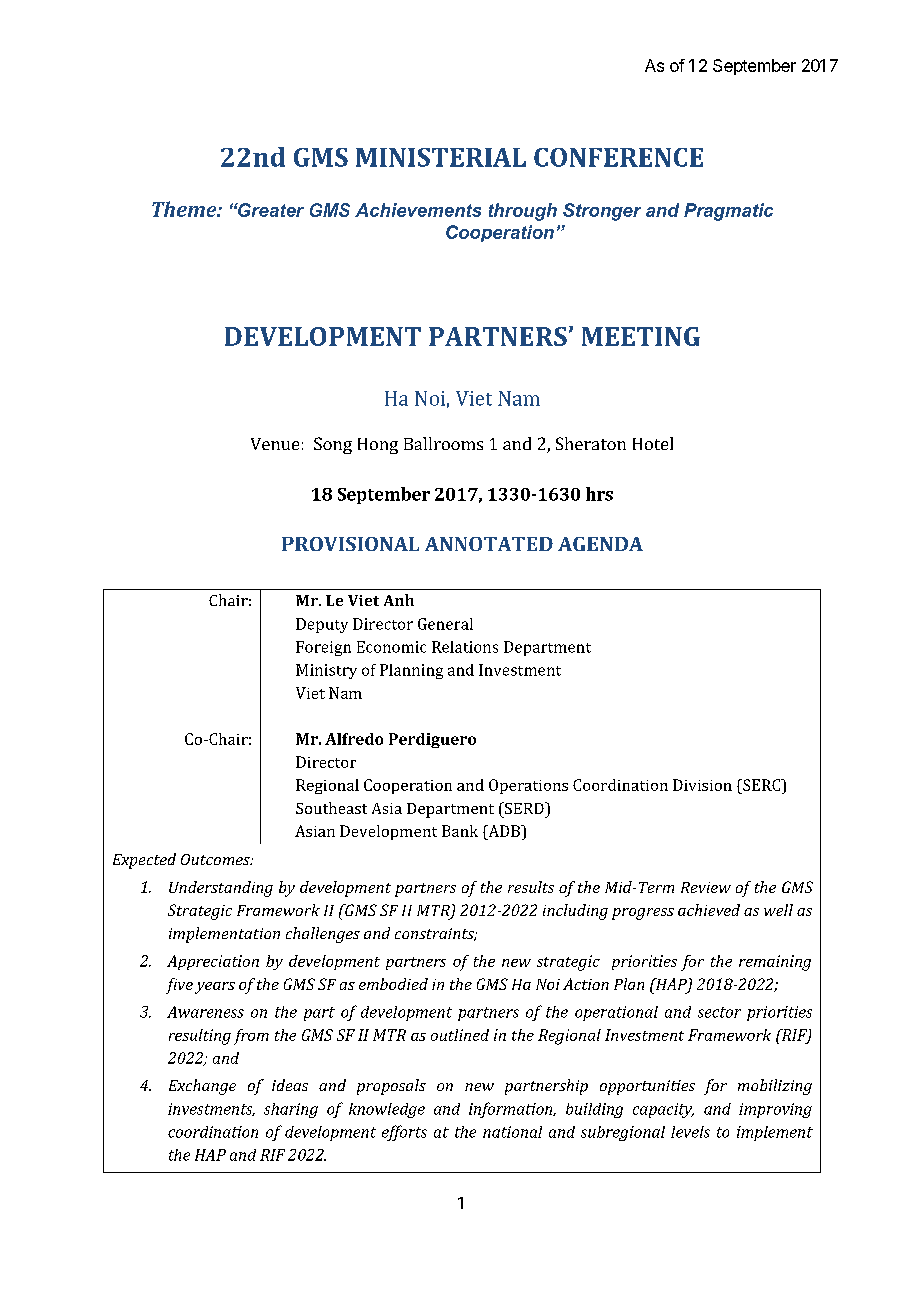 The width and height of the image is (924, 1308). Describe the element at coordinates (443, 443) in the image. I see `Ballrooms` at that location.
